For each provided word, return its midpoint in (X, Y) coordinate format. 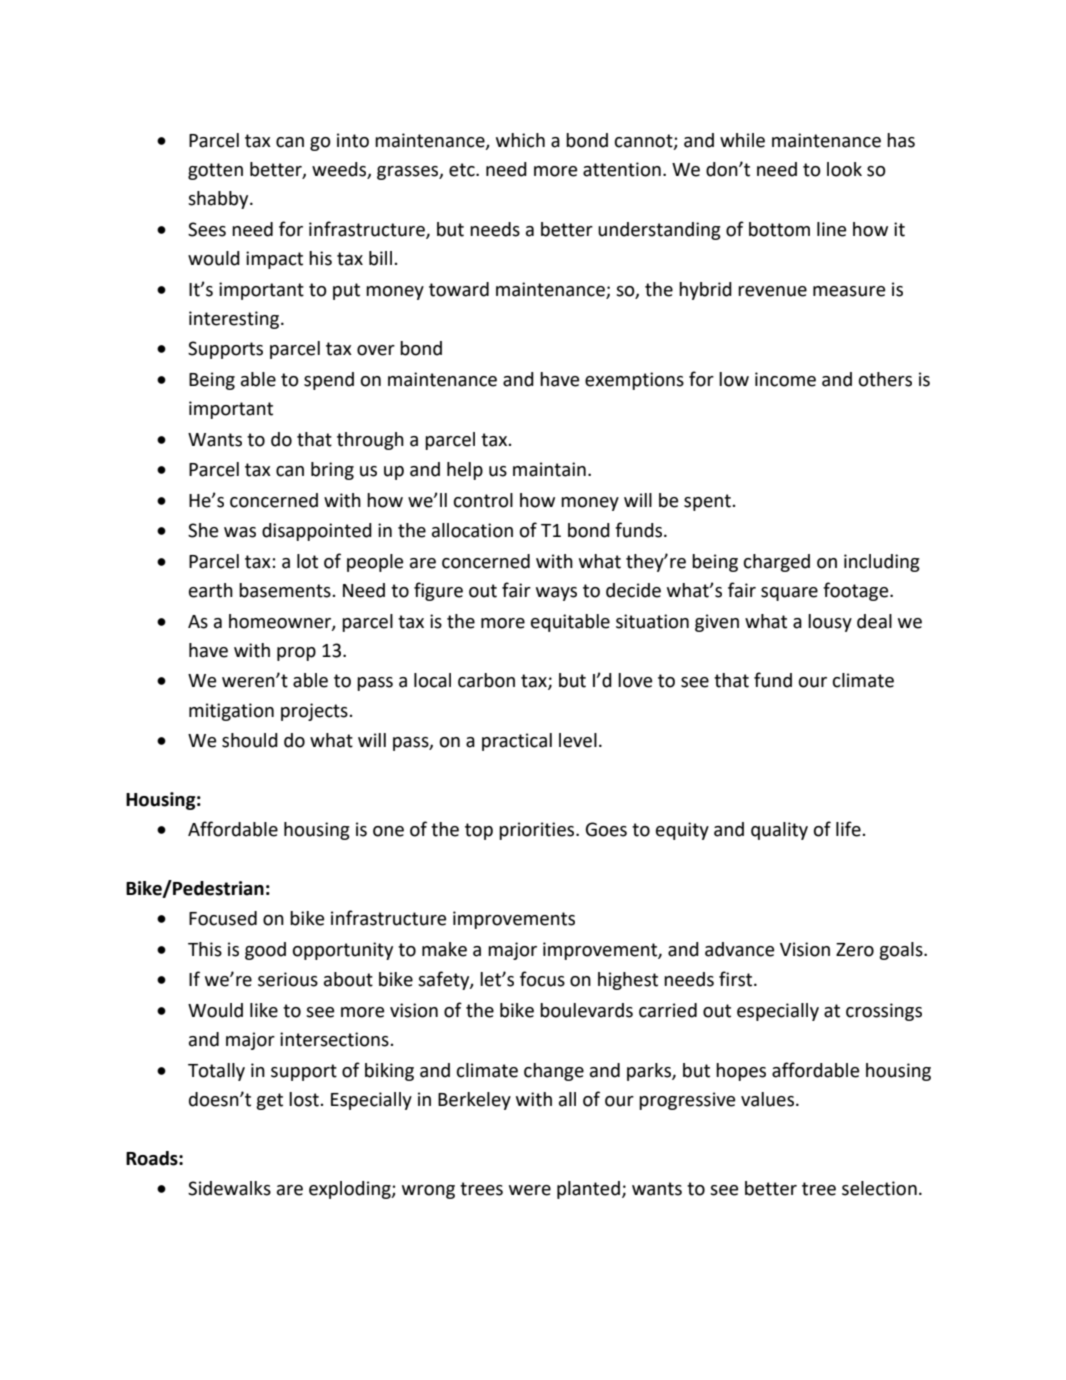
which (520, 140)
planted (588, 1190)
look (844, 169)
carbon (486, 680)
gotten (215, 171)
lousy (830, 623)
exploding (351, 1190)
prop (296, 654)
